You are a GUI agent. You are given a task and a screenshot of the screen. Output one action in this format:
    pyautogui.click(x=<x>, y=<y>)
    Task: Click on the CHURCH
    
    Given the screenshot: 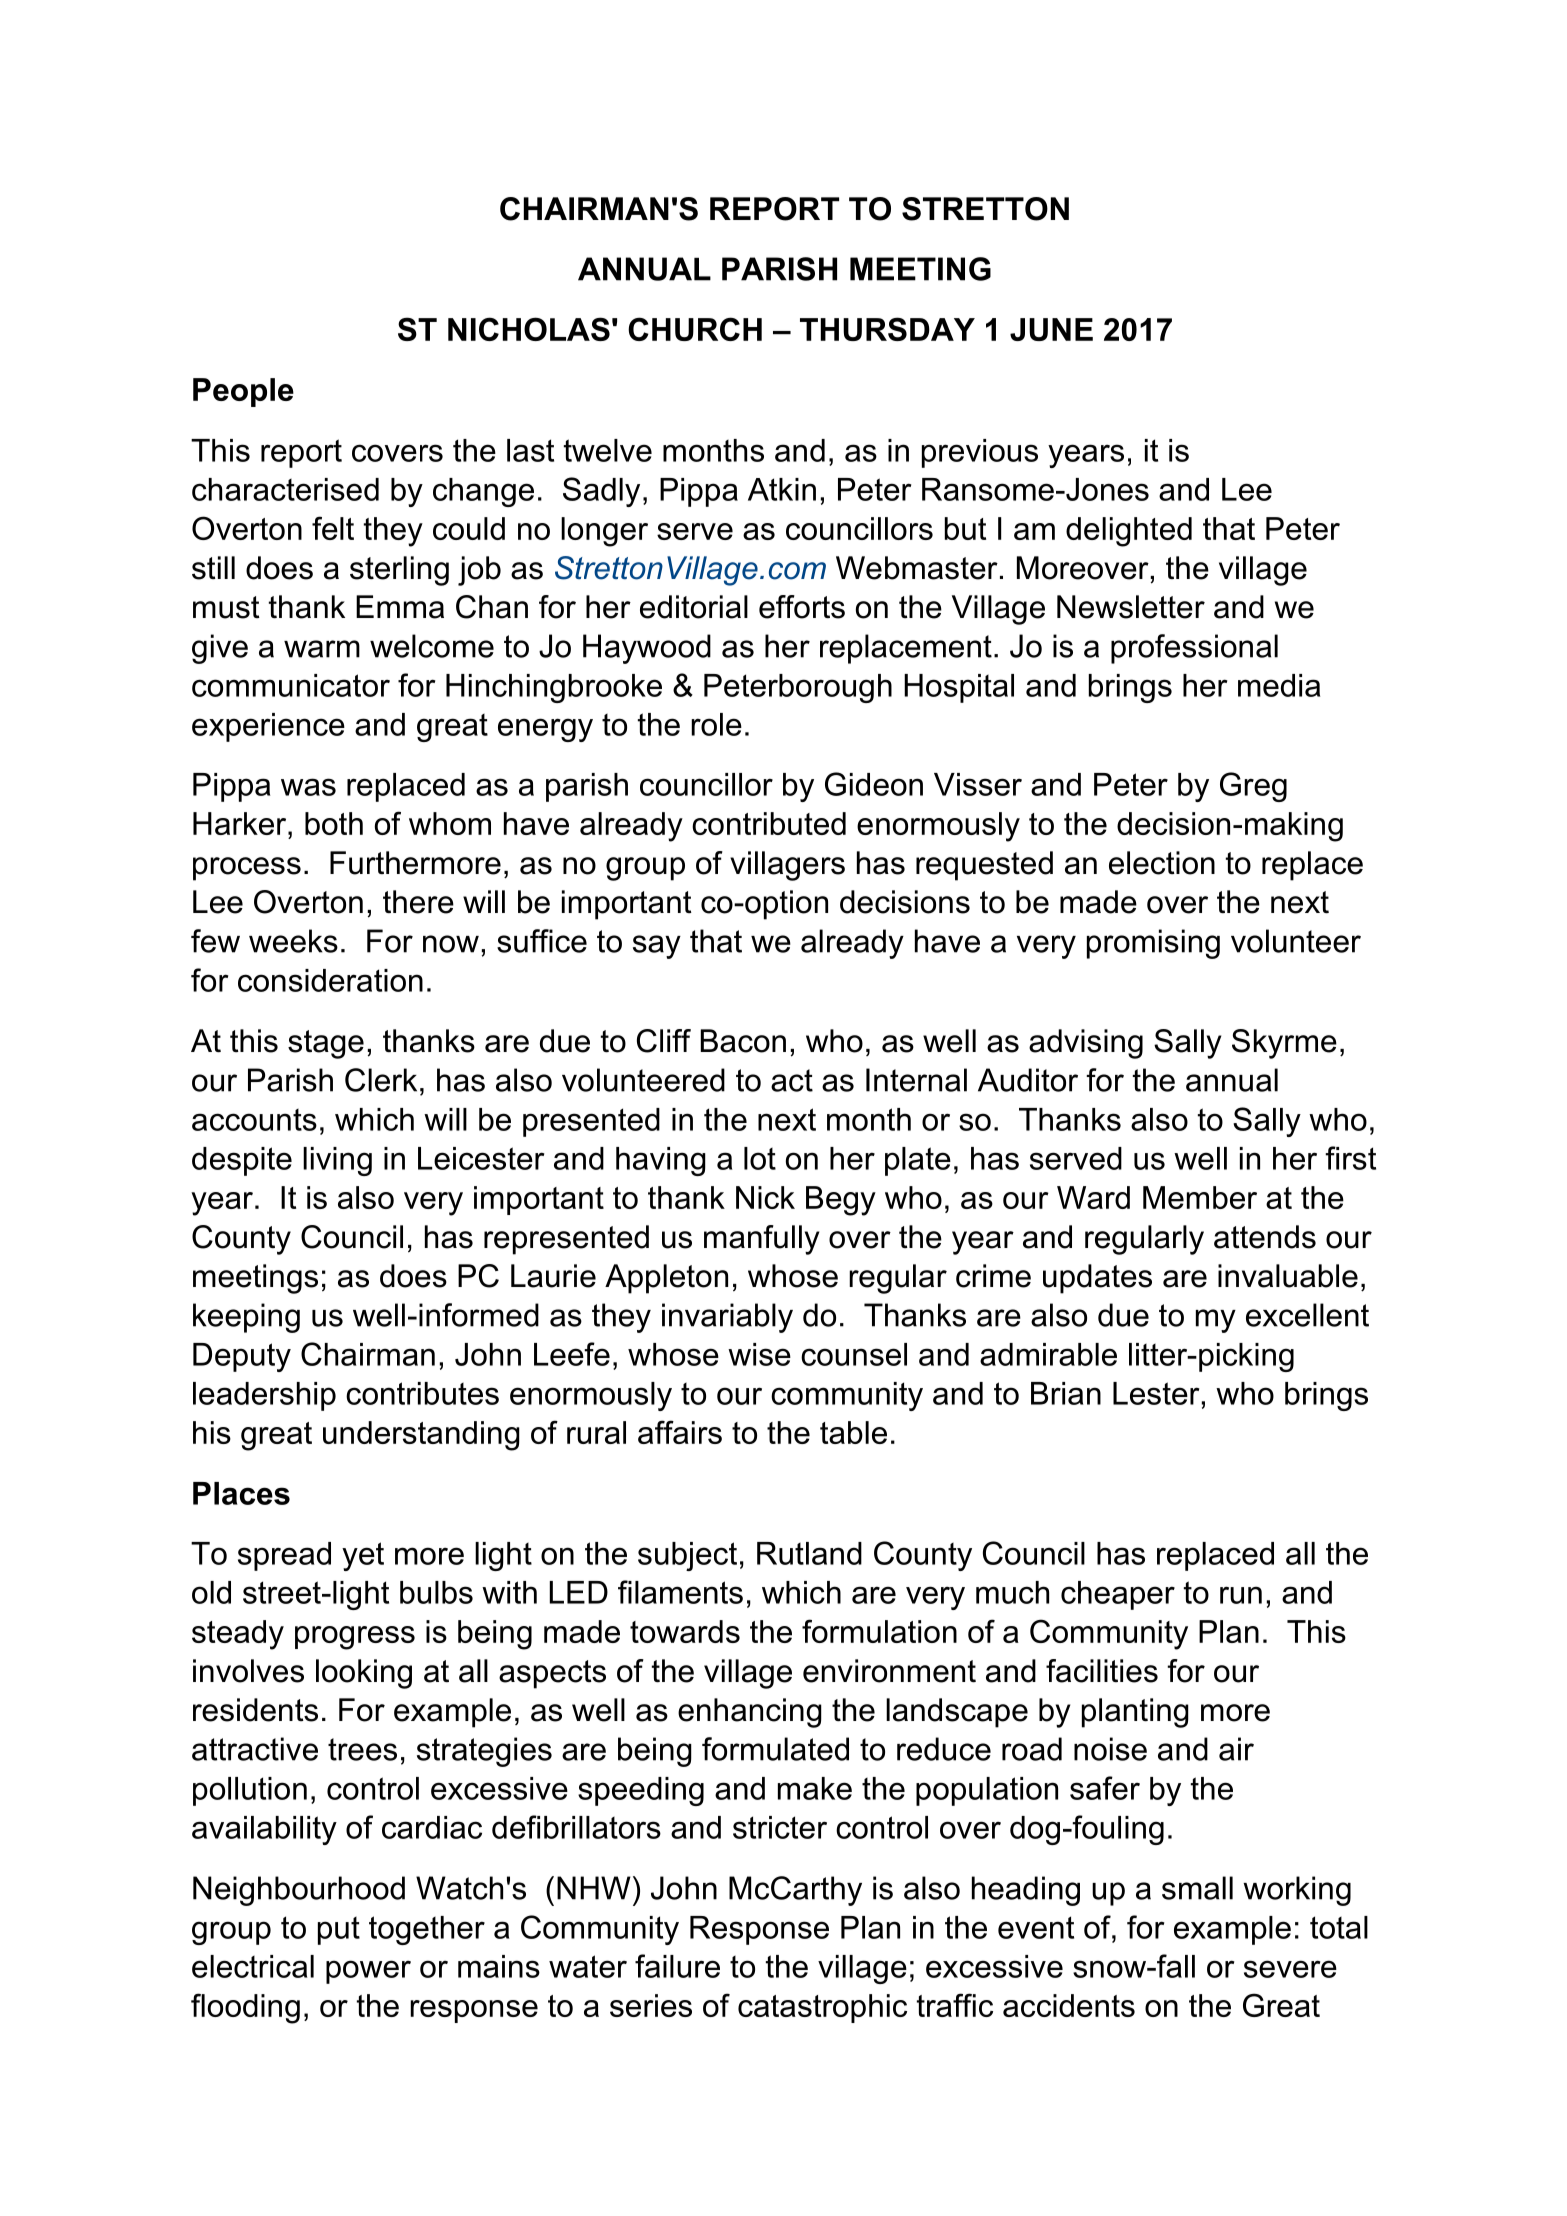 What is the action you would take?
    pyautogui.click(x=695, y=329)
